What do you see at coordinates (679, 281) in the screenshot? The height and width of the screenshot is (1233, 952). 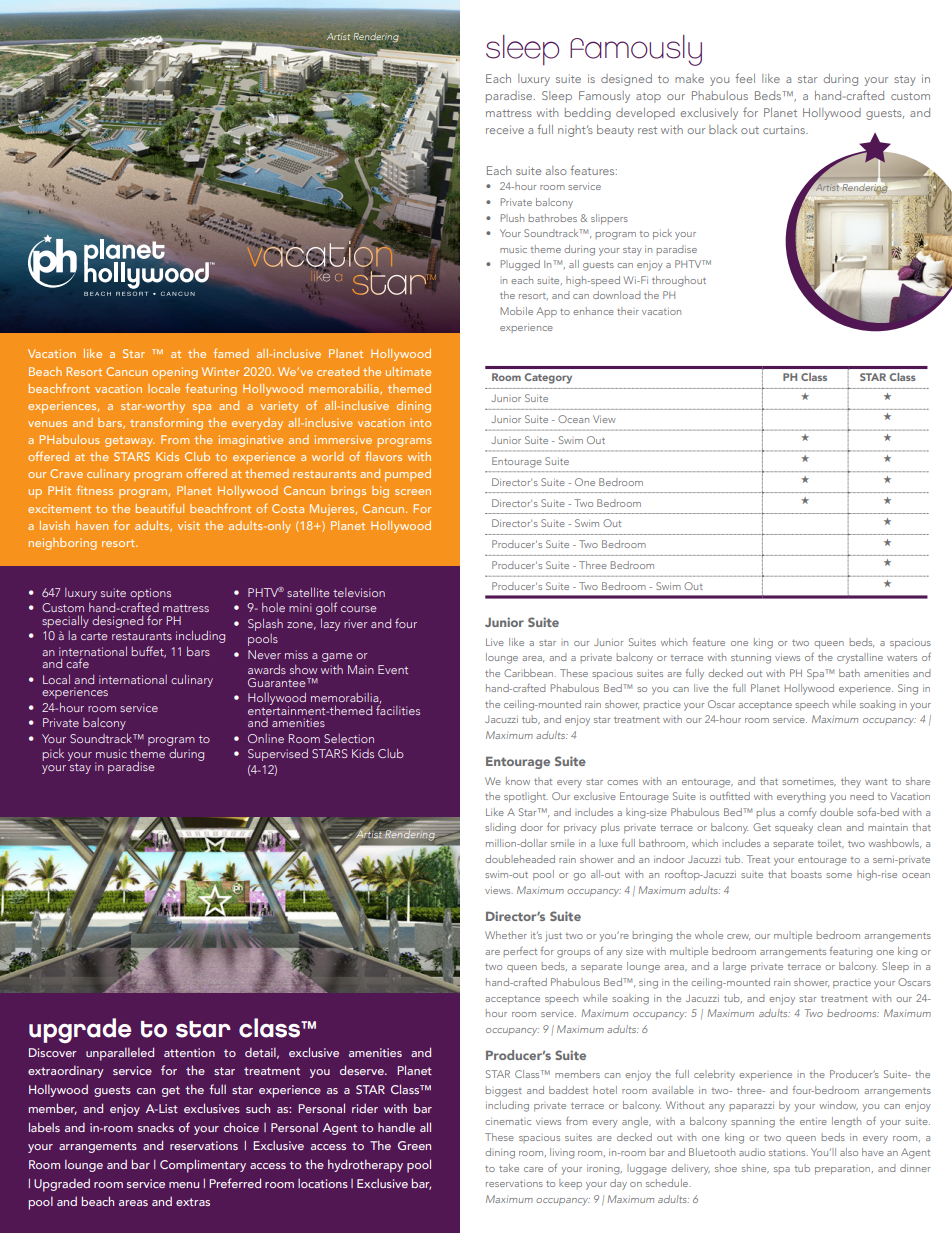 I see `throughout` at bounding box center [679, 281].
